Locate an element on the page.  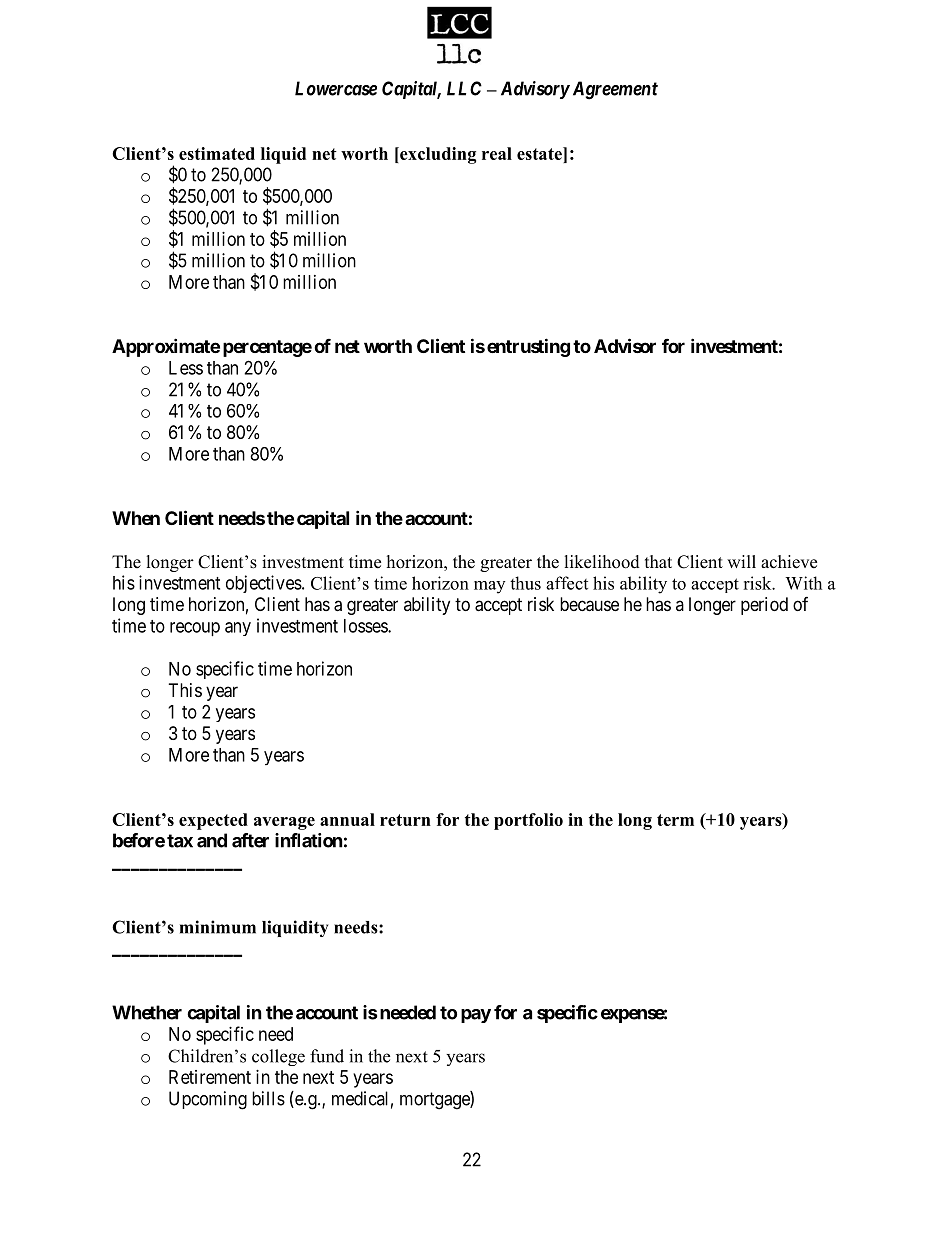
entrusting is located at coordinates (528, 347).
